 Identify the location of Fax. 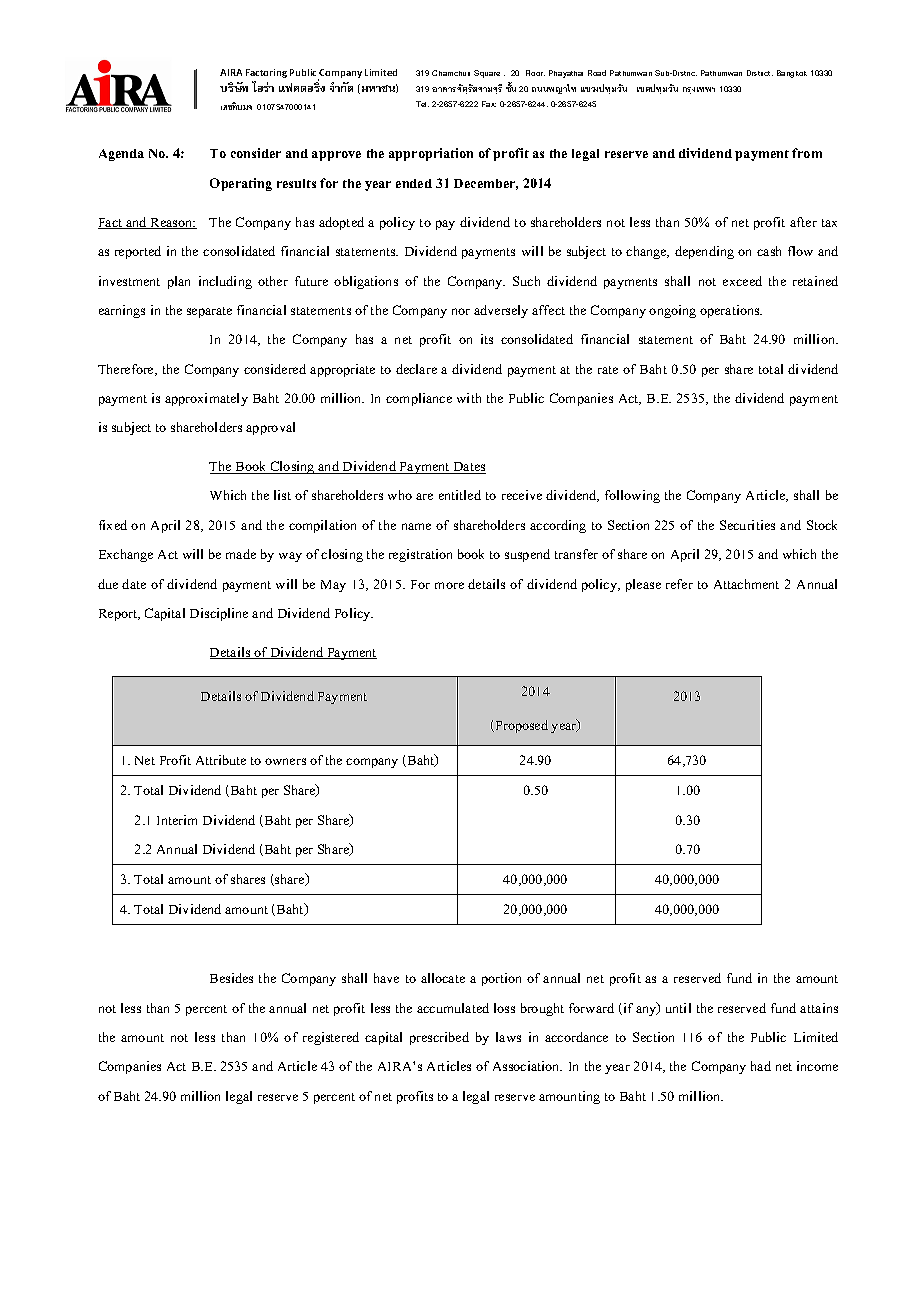
(489, 104).
